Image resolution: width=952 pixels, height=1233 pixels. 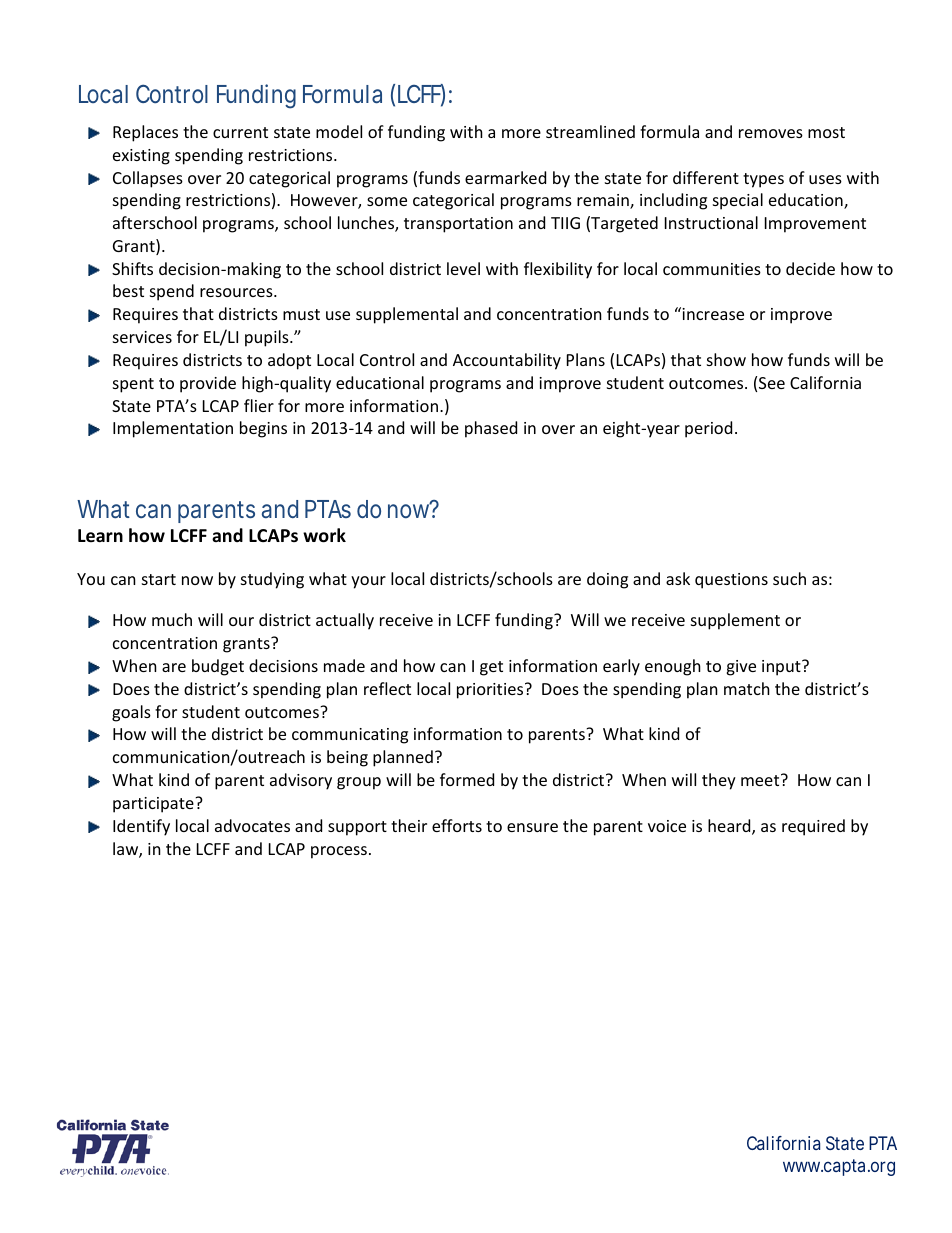 What do you see at coordinates (159, 579) in the image?
I see `start` at bounding box center [159, 579].
